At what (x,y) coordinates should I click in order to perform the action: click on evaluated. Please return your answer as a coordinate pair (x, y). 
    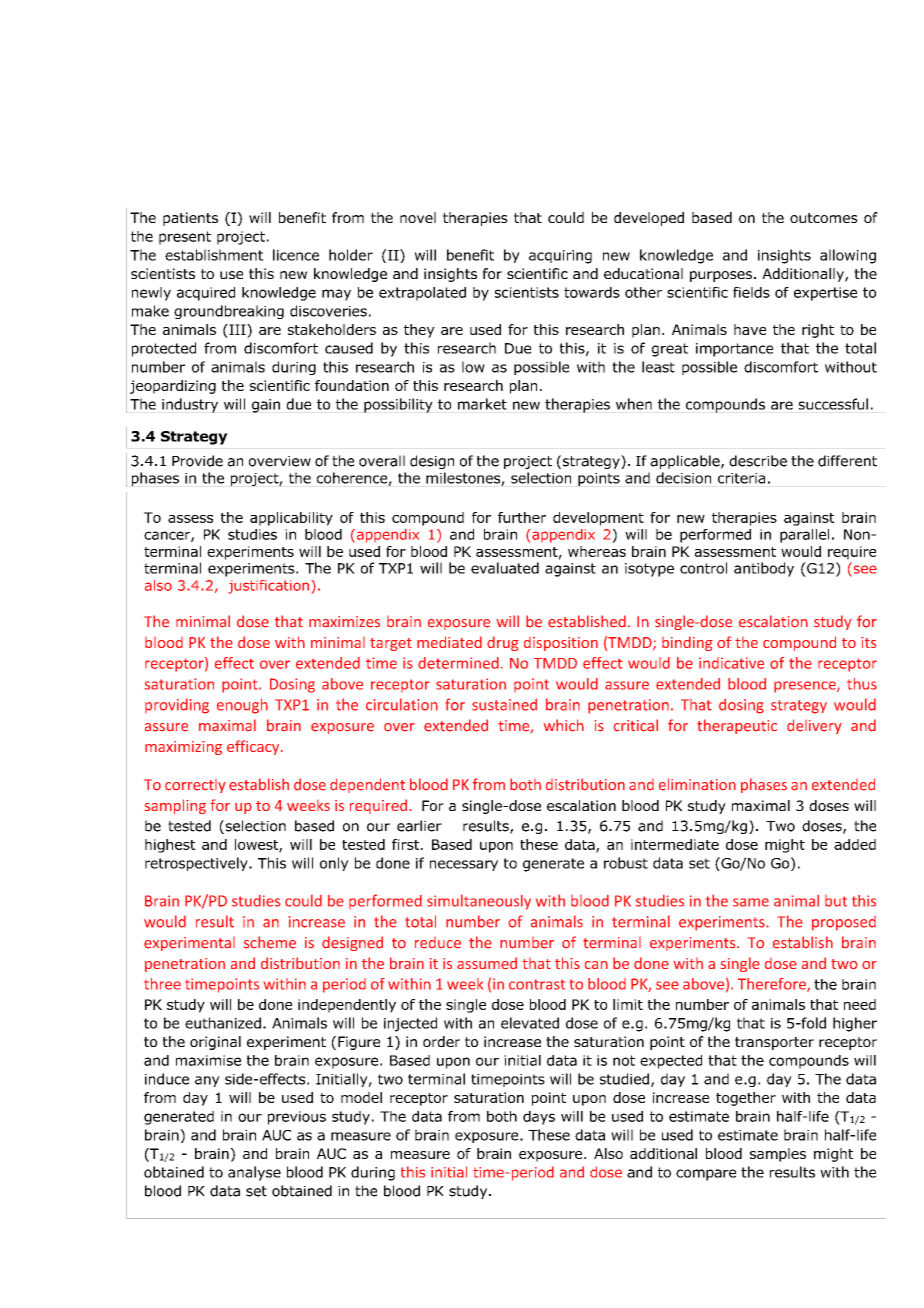
    Looking at the image, I should click on (505, 568).
